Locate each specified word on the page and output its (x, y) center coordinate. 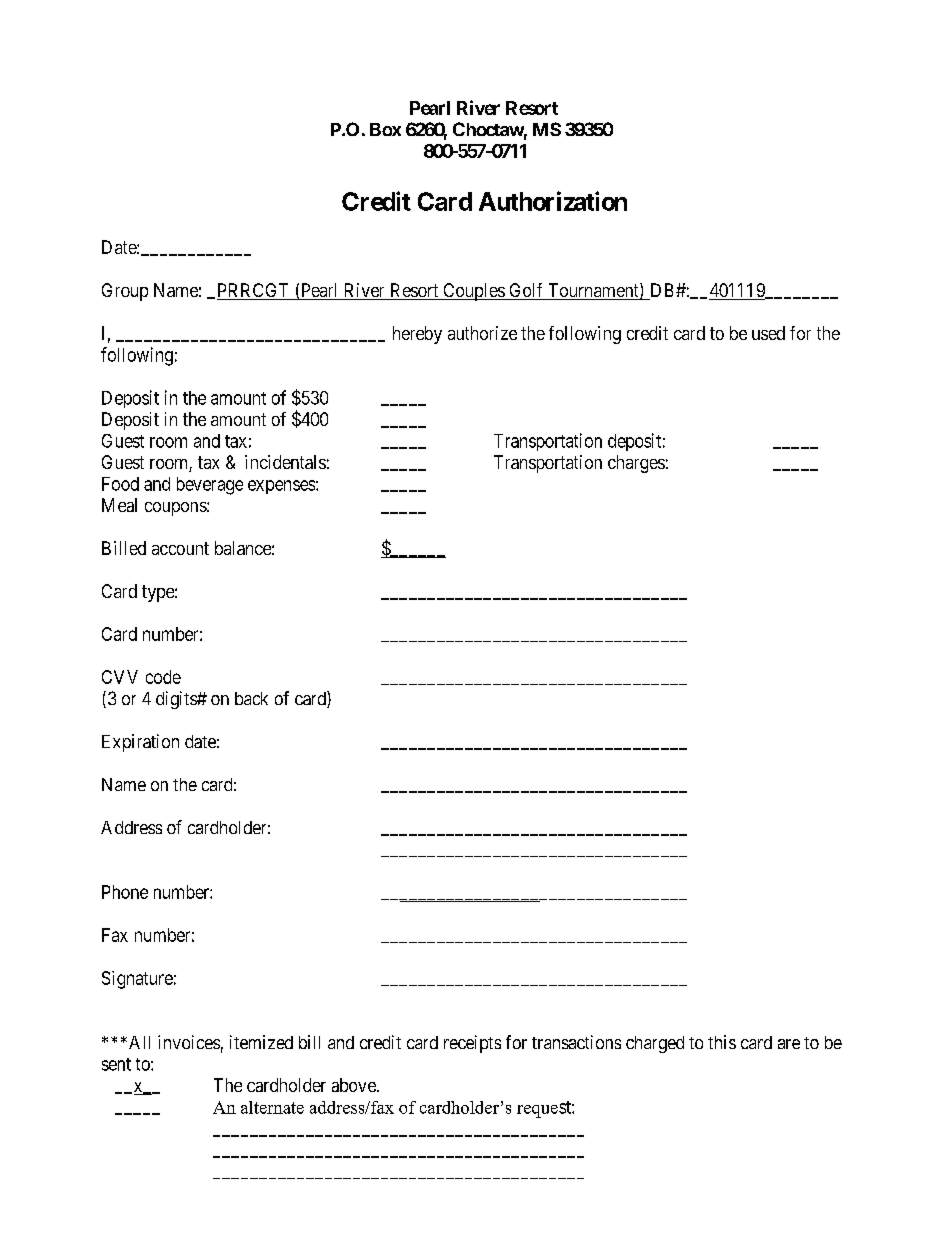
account (180, 548)
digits (177, 700)
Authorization (553, 201)
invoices (189, 1042)
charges (636, 464)
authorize (482, 333)
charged (655, 1044)
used (768, 333)
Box (385, 129)
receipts (472, 1044)
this (722, 1042)
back (251, 698)
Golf (526, 291)
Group (125, 292)
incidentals (285, 462)
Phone (125, 892)
